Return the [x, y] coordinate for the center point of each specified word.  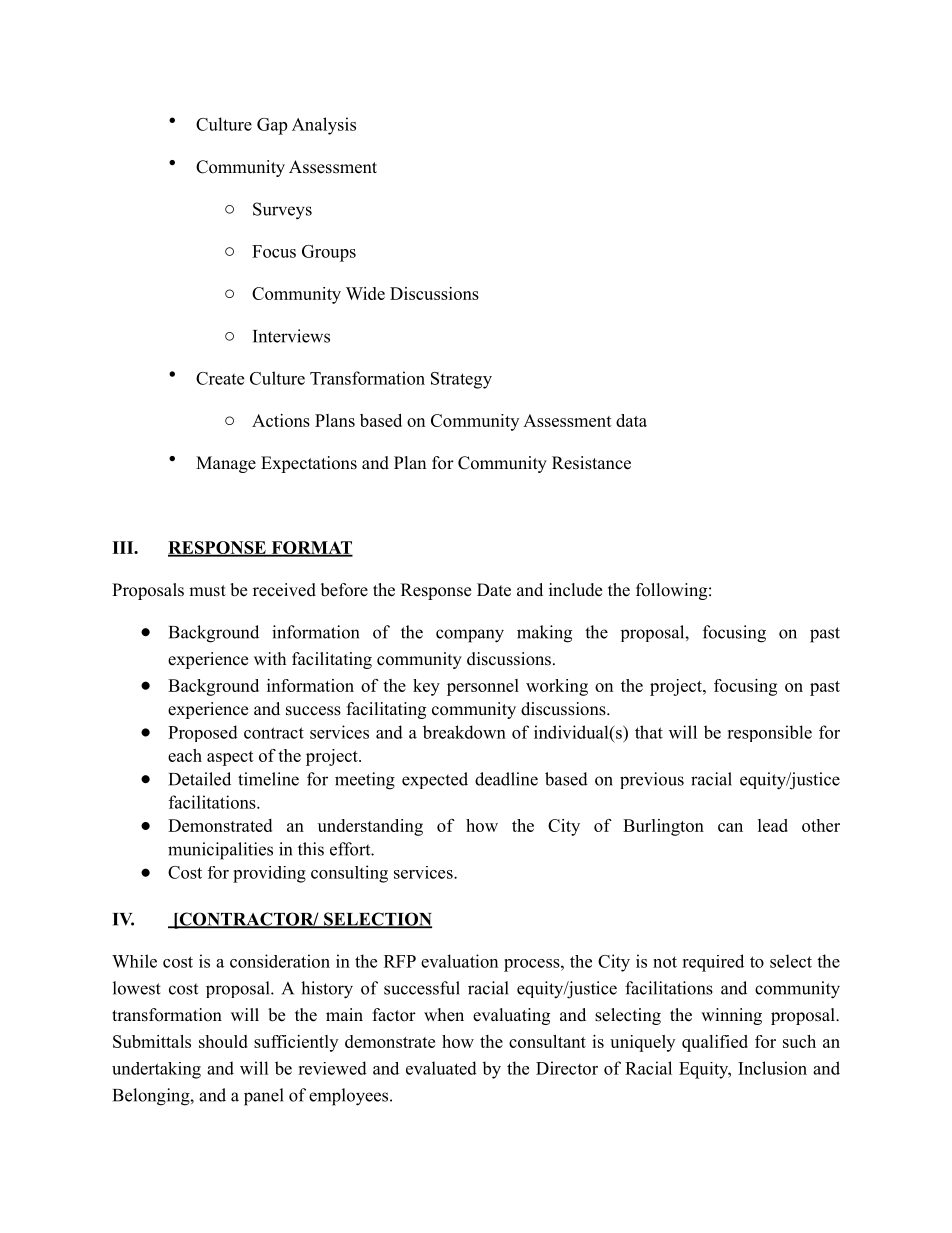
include [575, 590]
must [207, 591]
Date [494, 590]
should [223, 1041]
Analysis [324, 126]
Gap [272, 126]
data [631, 420]
